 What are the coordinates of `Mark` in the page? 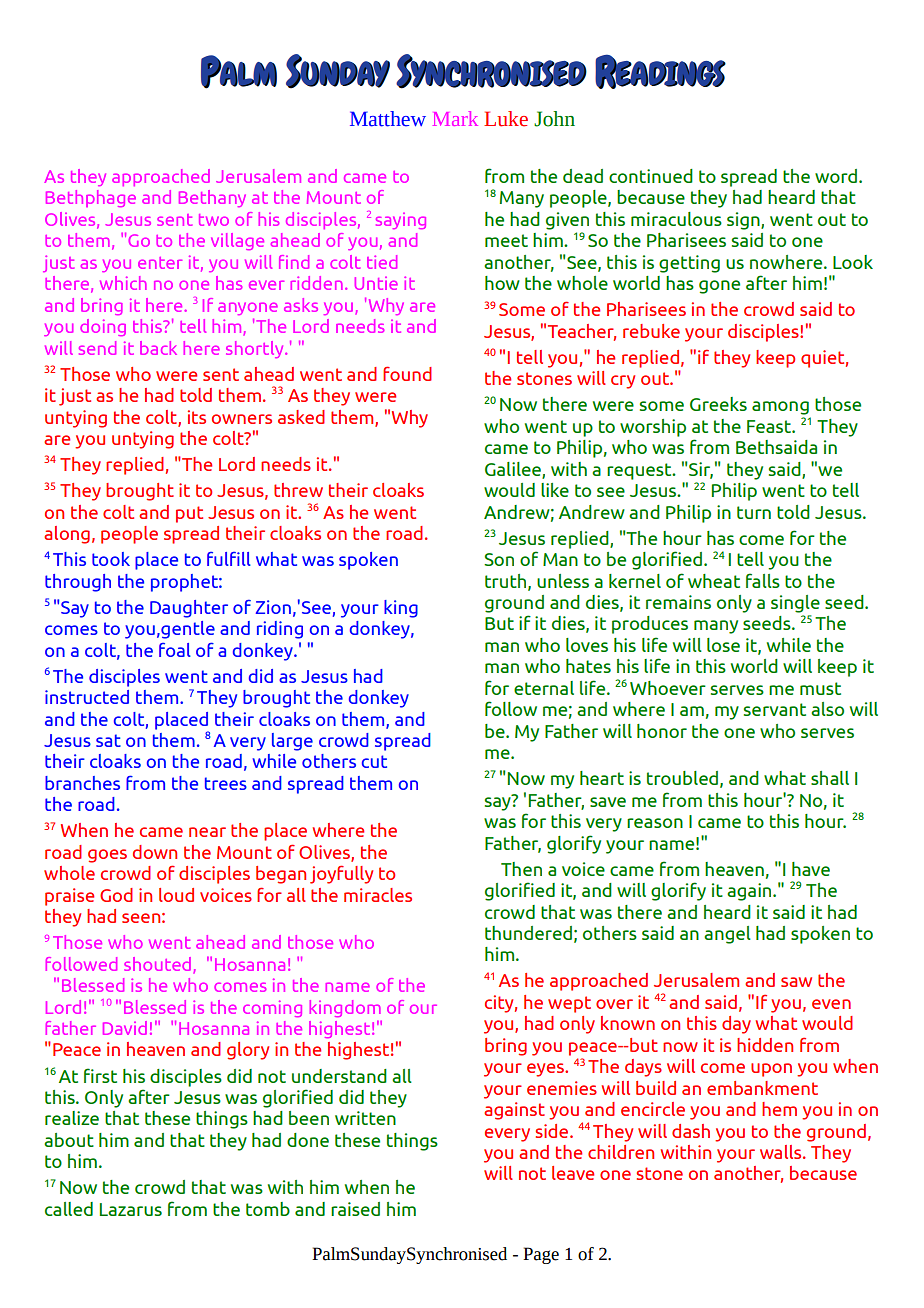 It's located at (455, 118).
